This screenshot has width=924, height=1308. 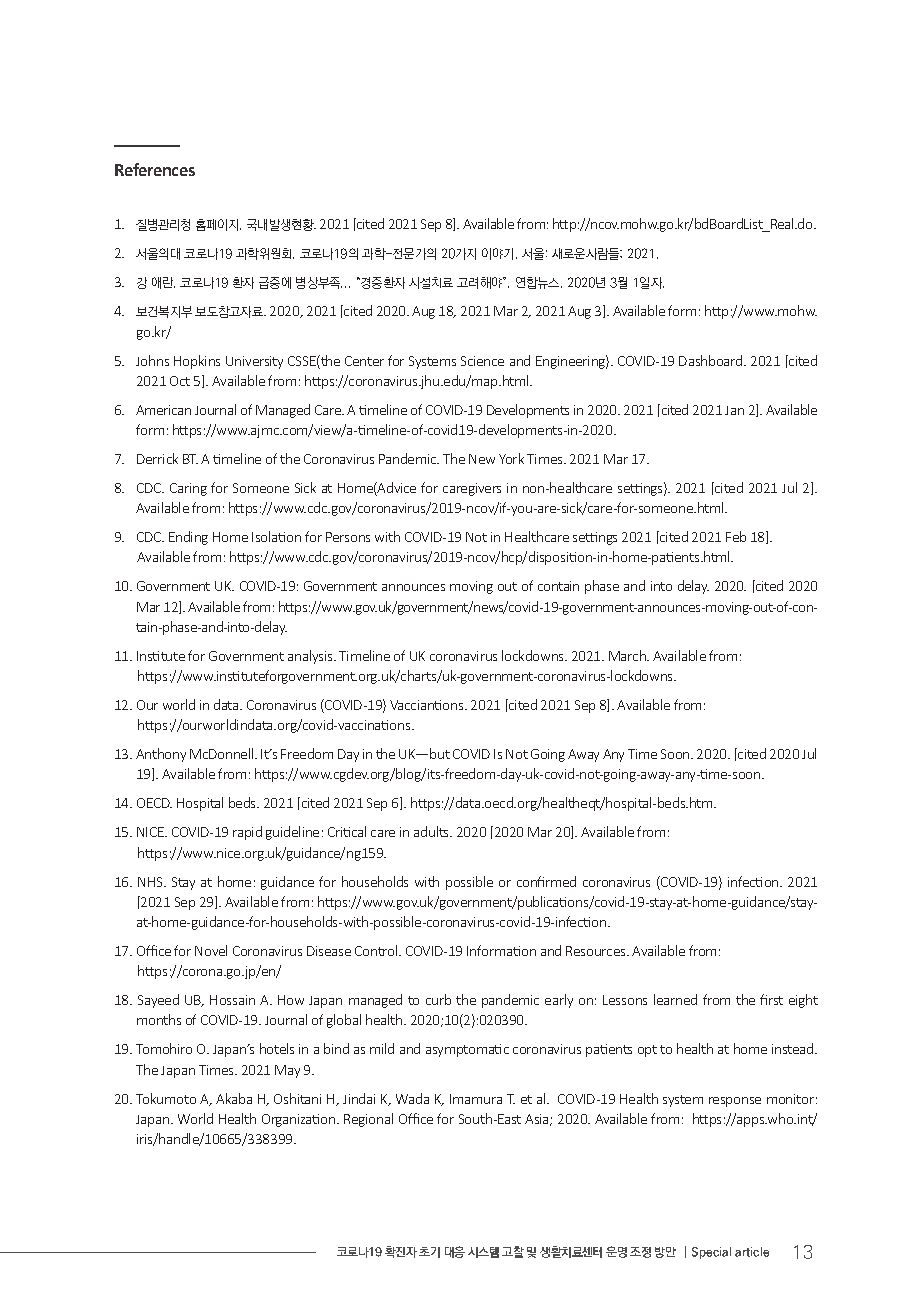 What do you see at coordinates (247, 833) in the screenshot?
I see `rapid` at bounding box center [247, 833].
